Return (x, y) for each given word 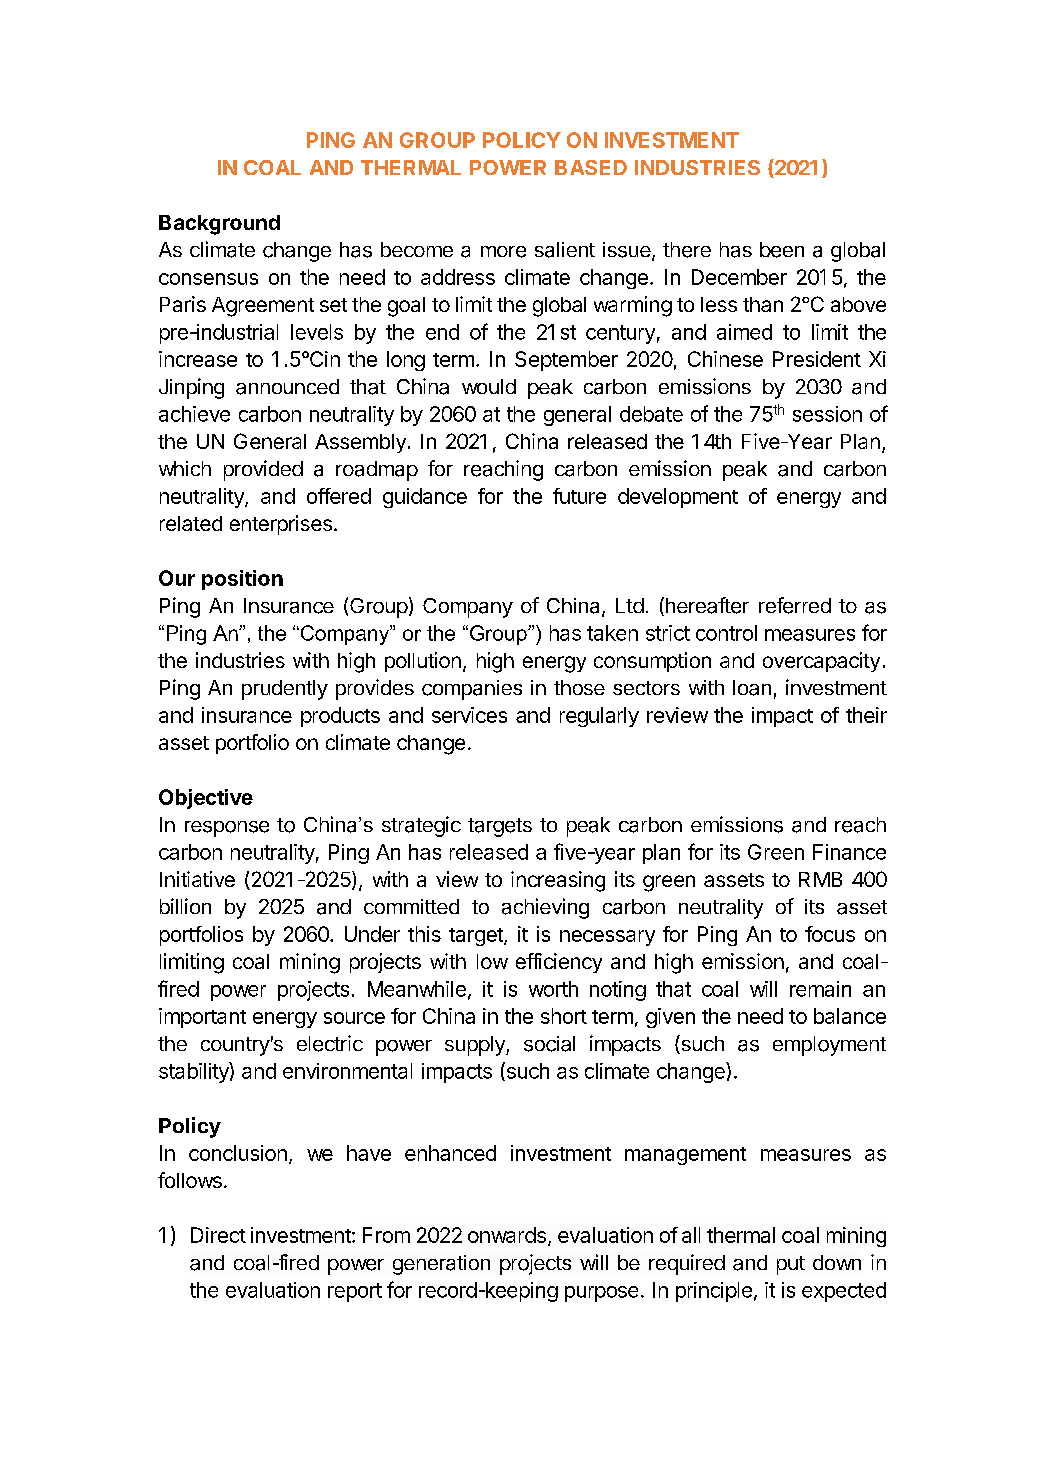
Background (219, 225)
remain (820, 989)
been (782, 250)
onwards (507, 1235)
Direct (218, 1235)
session (827, 414)
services (469, 715)
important (202, 1018)
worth (553, 989)
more (503, 252)
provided (263, 470)
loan (752, 688)
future (579, 496)
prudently (285, 690)
